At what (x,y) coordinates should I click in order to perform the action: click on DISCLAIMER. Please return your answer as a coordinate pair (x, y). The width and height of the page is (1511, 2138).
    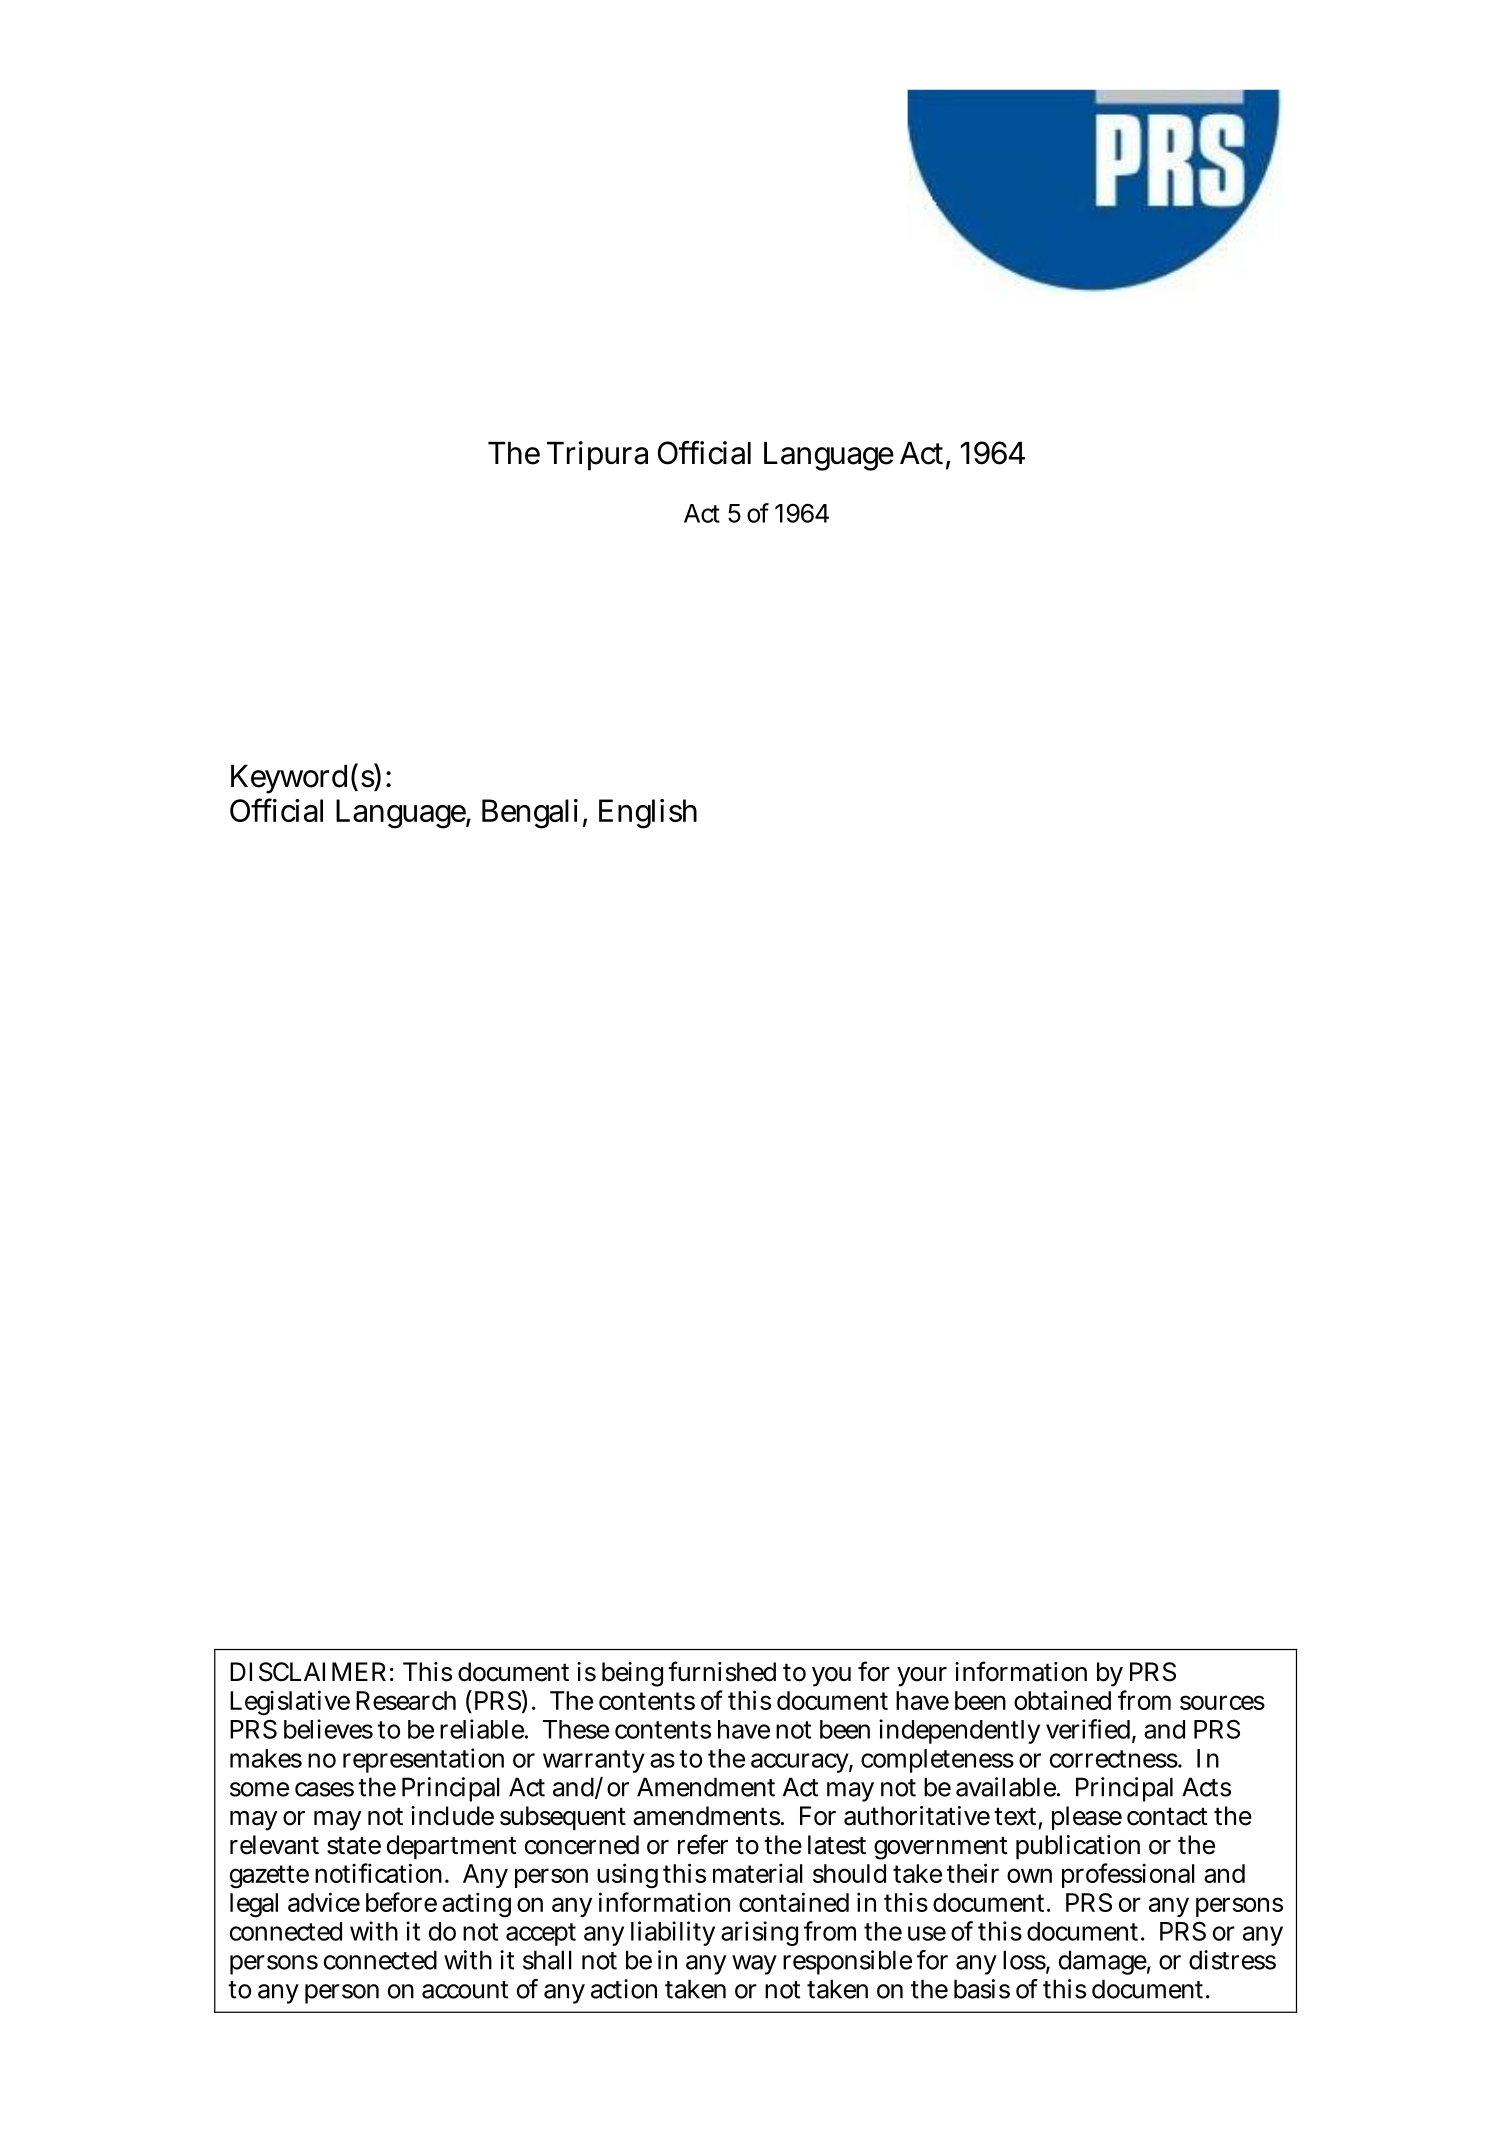
    Looking at the image, I should click on (308, 1672).
